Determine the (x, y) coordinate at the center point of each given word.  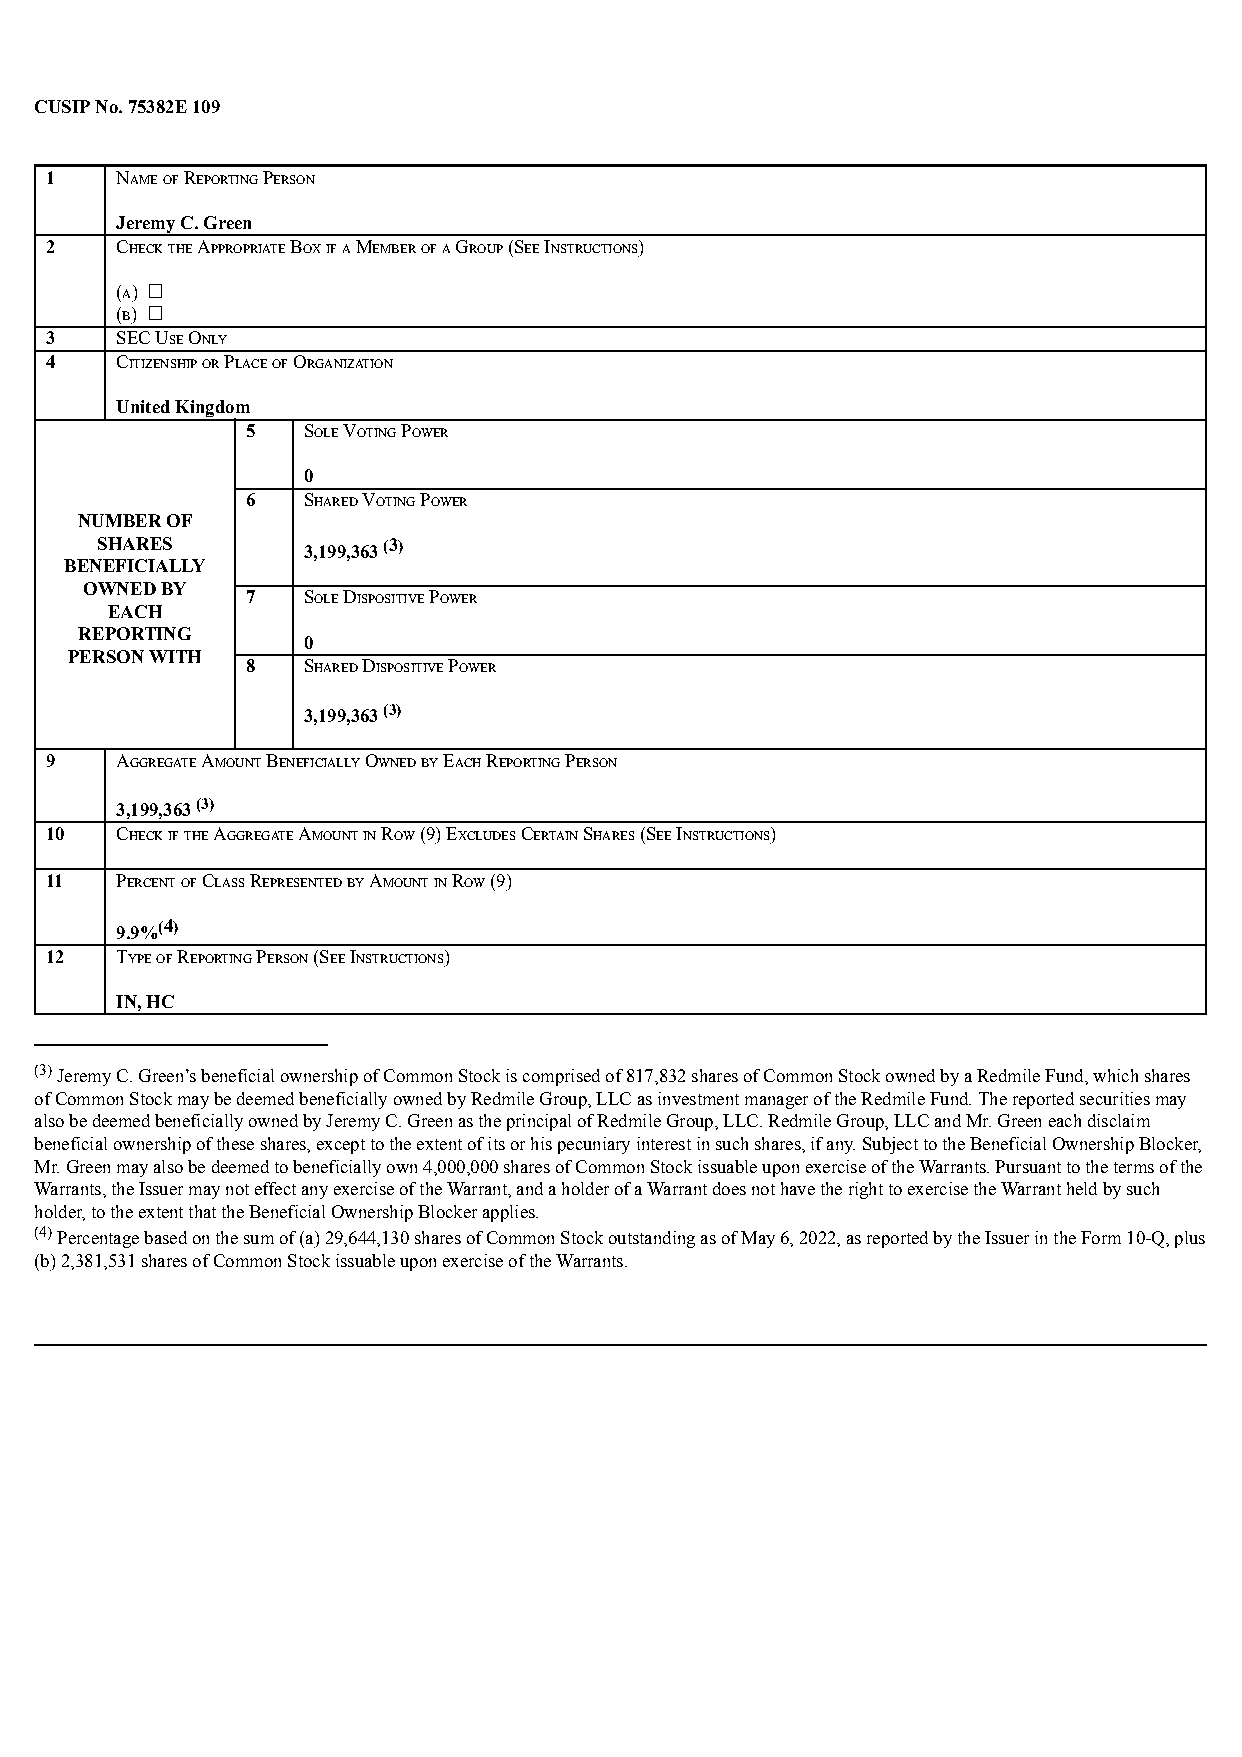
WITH (175, 656)
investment (698, 1098)
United (143, 406)
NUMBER (119, 520)
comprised (561, 1077)
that (202, 1211)
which (1115, 1075)
